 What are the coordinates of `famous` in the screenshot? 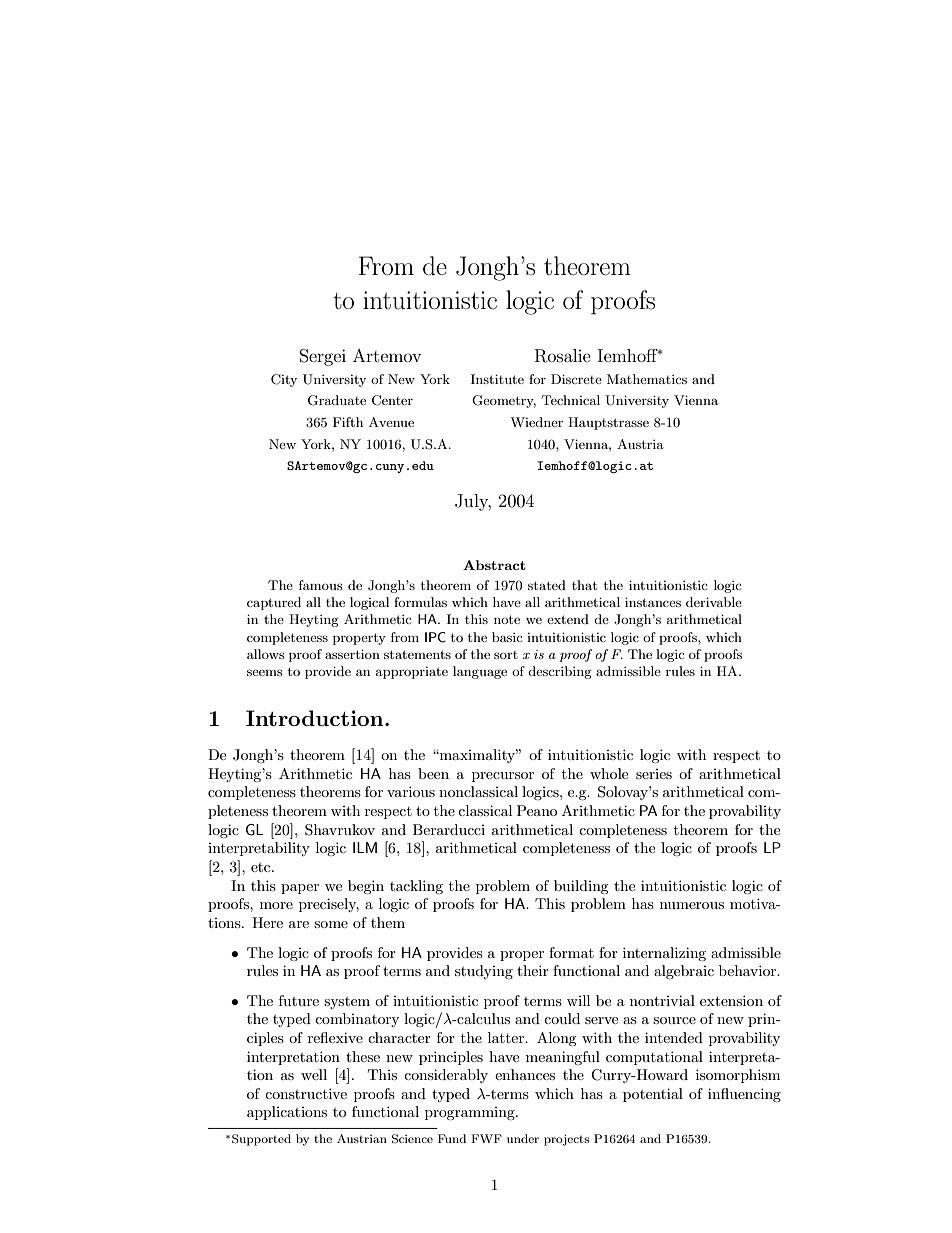 It's located at (321, 585).
